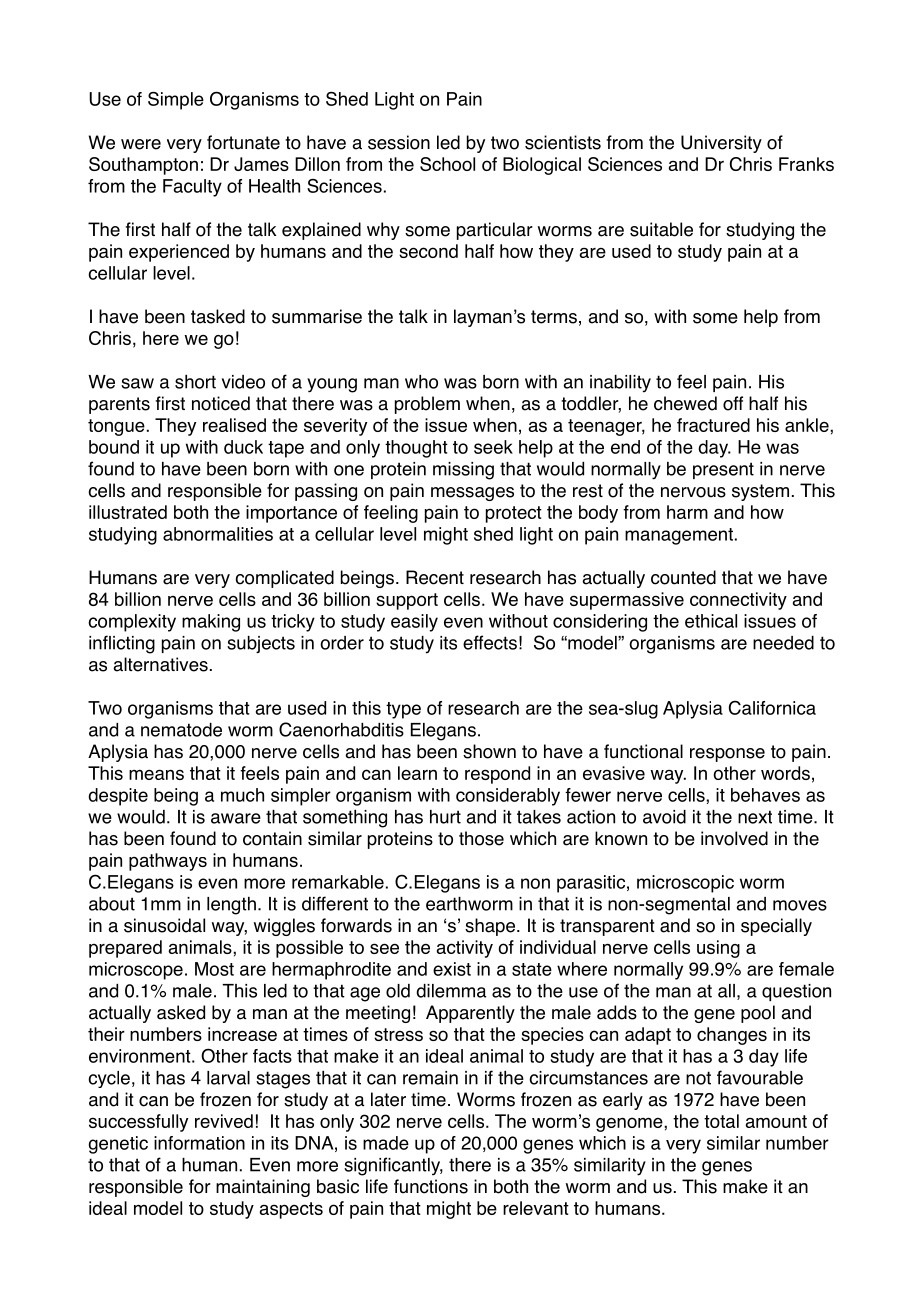  I want to click on Faculty, so click(192, 188).
